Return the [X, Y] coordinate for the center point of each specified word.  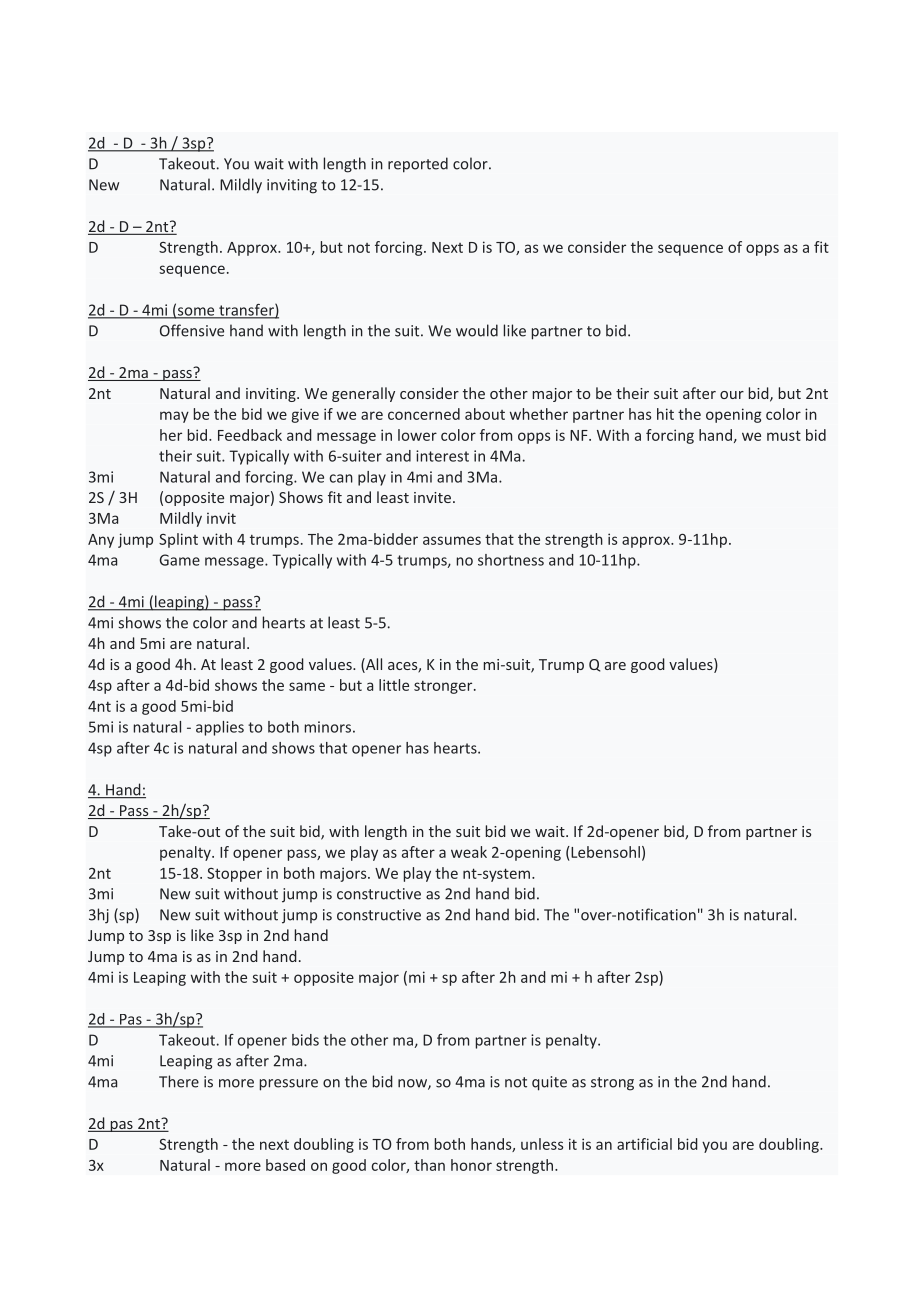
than [429, 1165]
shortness [511, 560]
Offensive [192, 330]
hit [665, 414]
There [179, 1081]
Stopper [234, 875]
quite [549, 1083]
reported [418, 165]
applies [220, 728]
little [394, 685]
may [174, 417]
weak [469, 852]
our [732, 395]
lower [417, 435]
